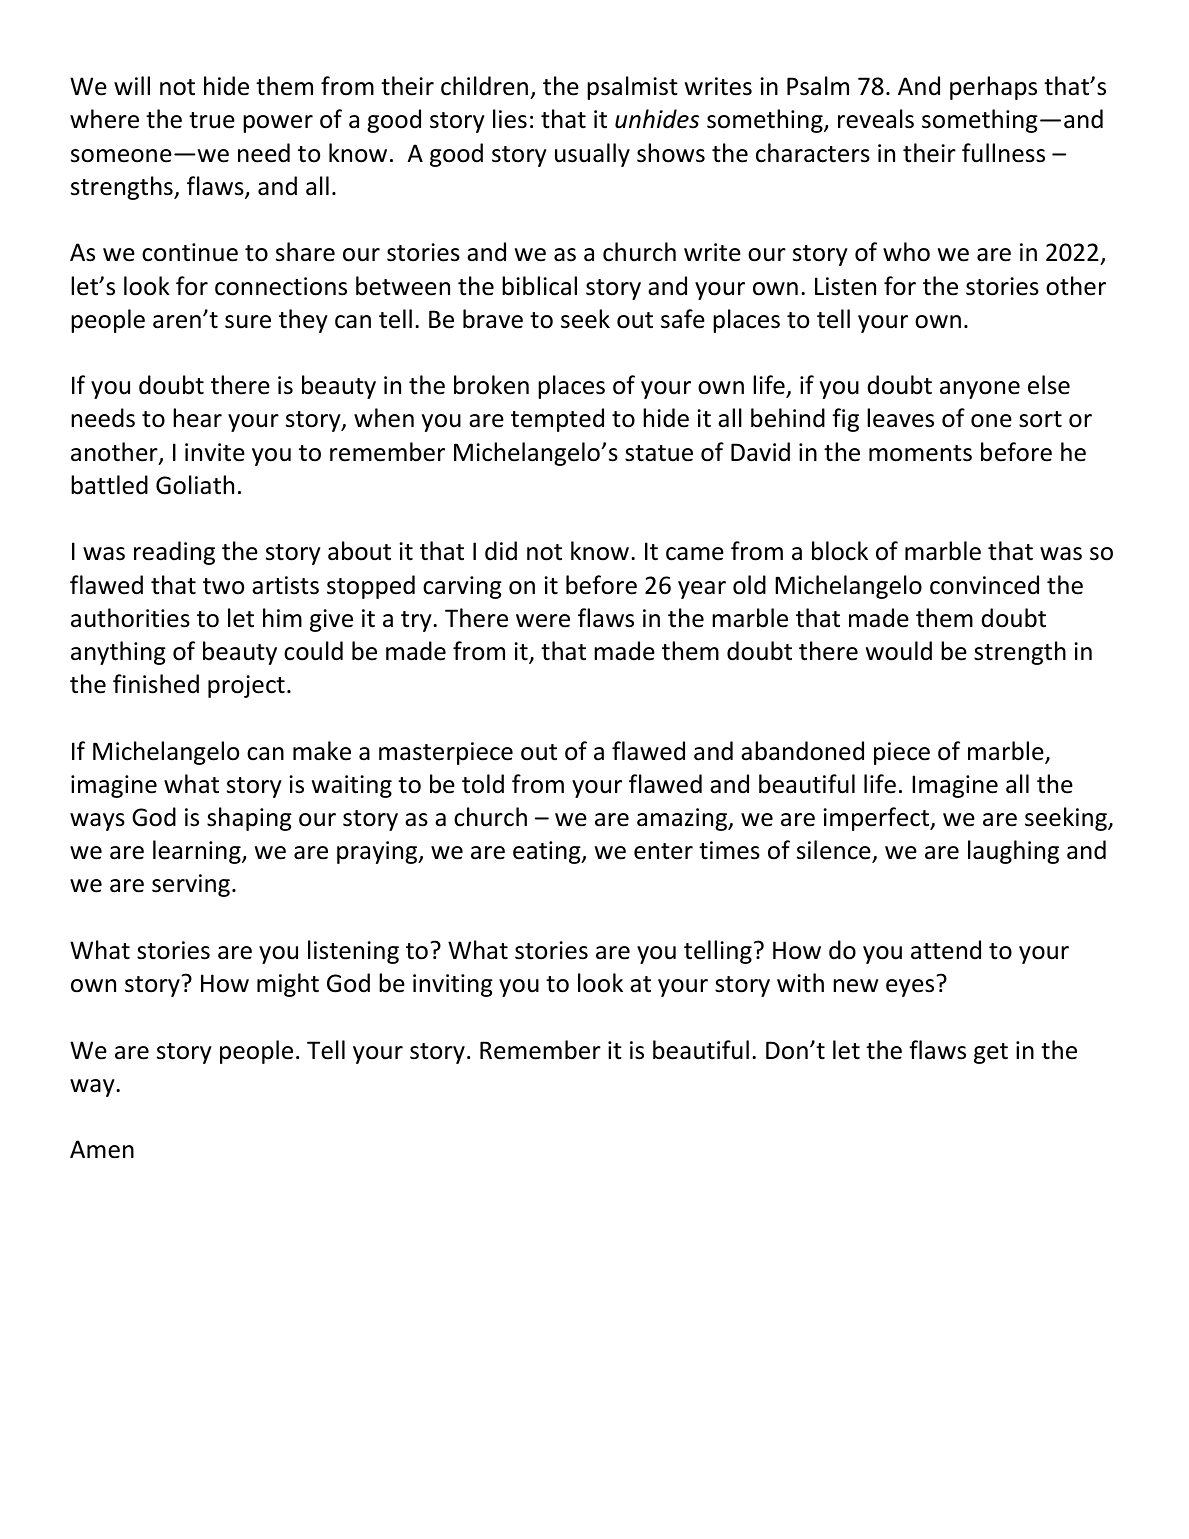 The height and width of the page is (1539, 1189). I want to click on sure, so click(248, 322).
